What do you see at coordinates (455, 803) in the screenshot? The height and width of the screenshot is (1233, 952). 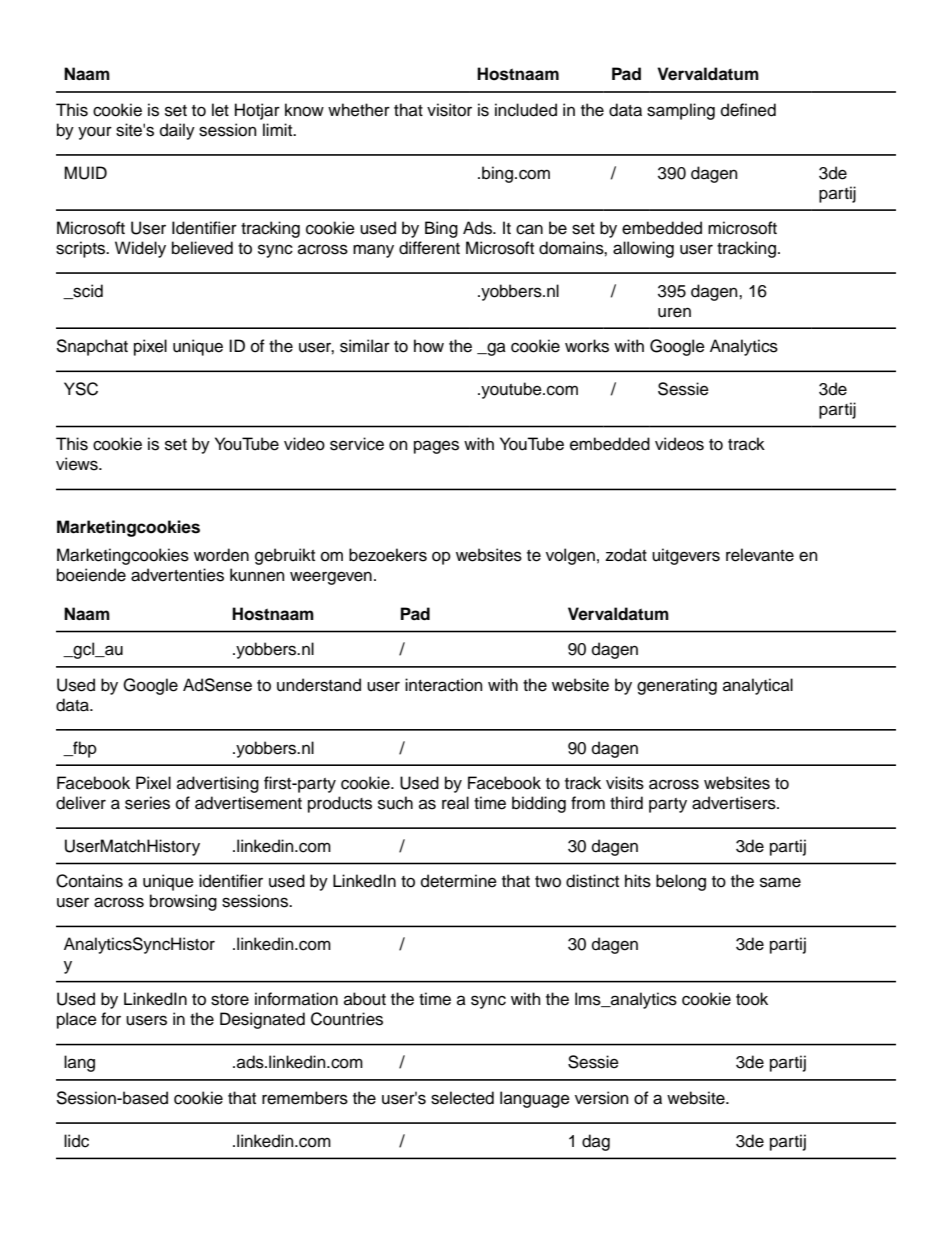 I see `real` at bounding box center [455, 803].
